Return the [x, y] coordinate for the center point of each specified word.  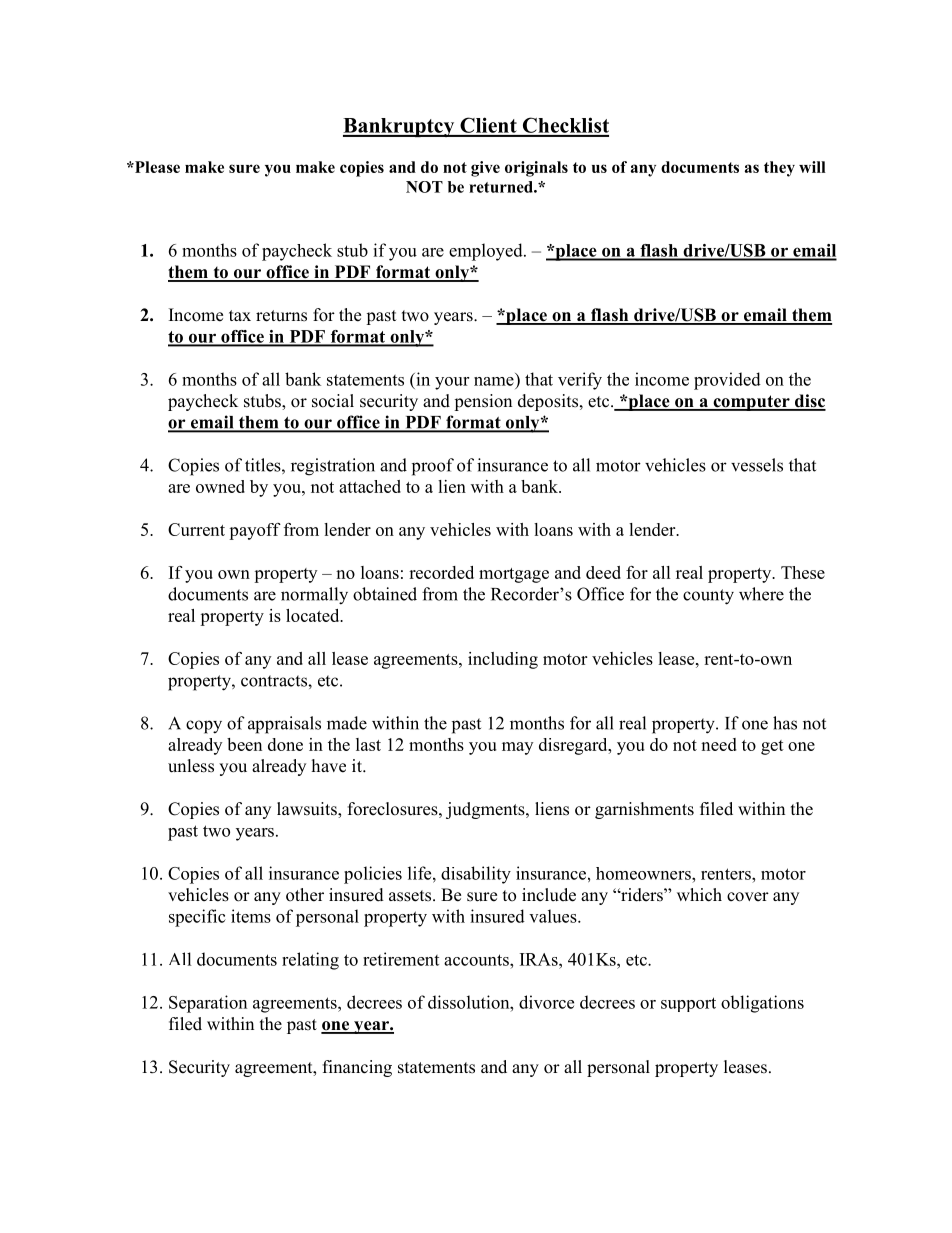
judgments [486, 810]
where [761, 594]
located [314, 615]
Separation [208, 1004]
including [503, 660]
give [485, 169]
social [333, 401]
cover [748, 897]
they [779, 169]
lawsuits [308, 810]
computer [751, 403]
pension [483, 402]
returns [281, 316]
